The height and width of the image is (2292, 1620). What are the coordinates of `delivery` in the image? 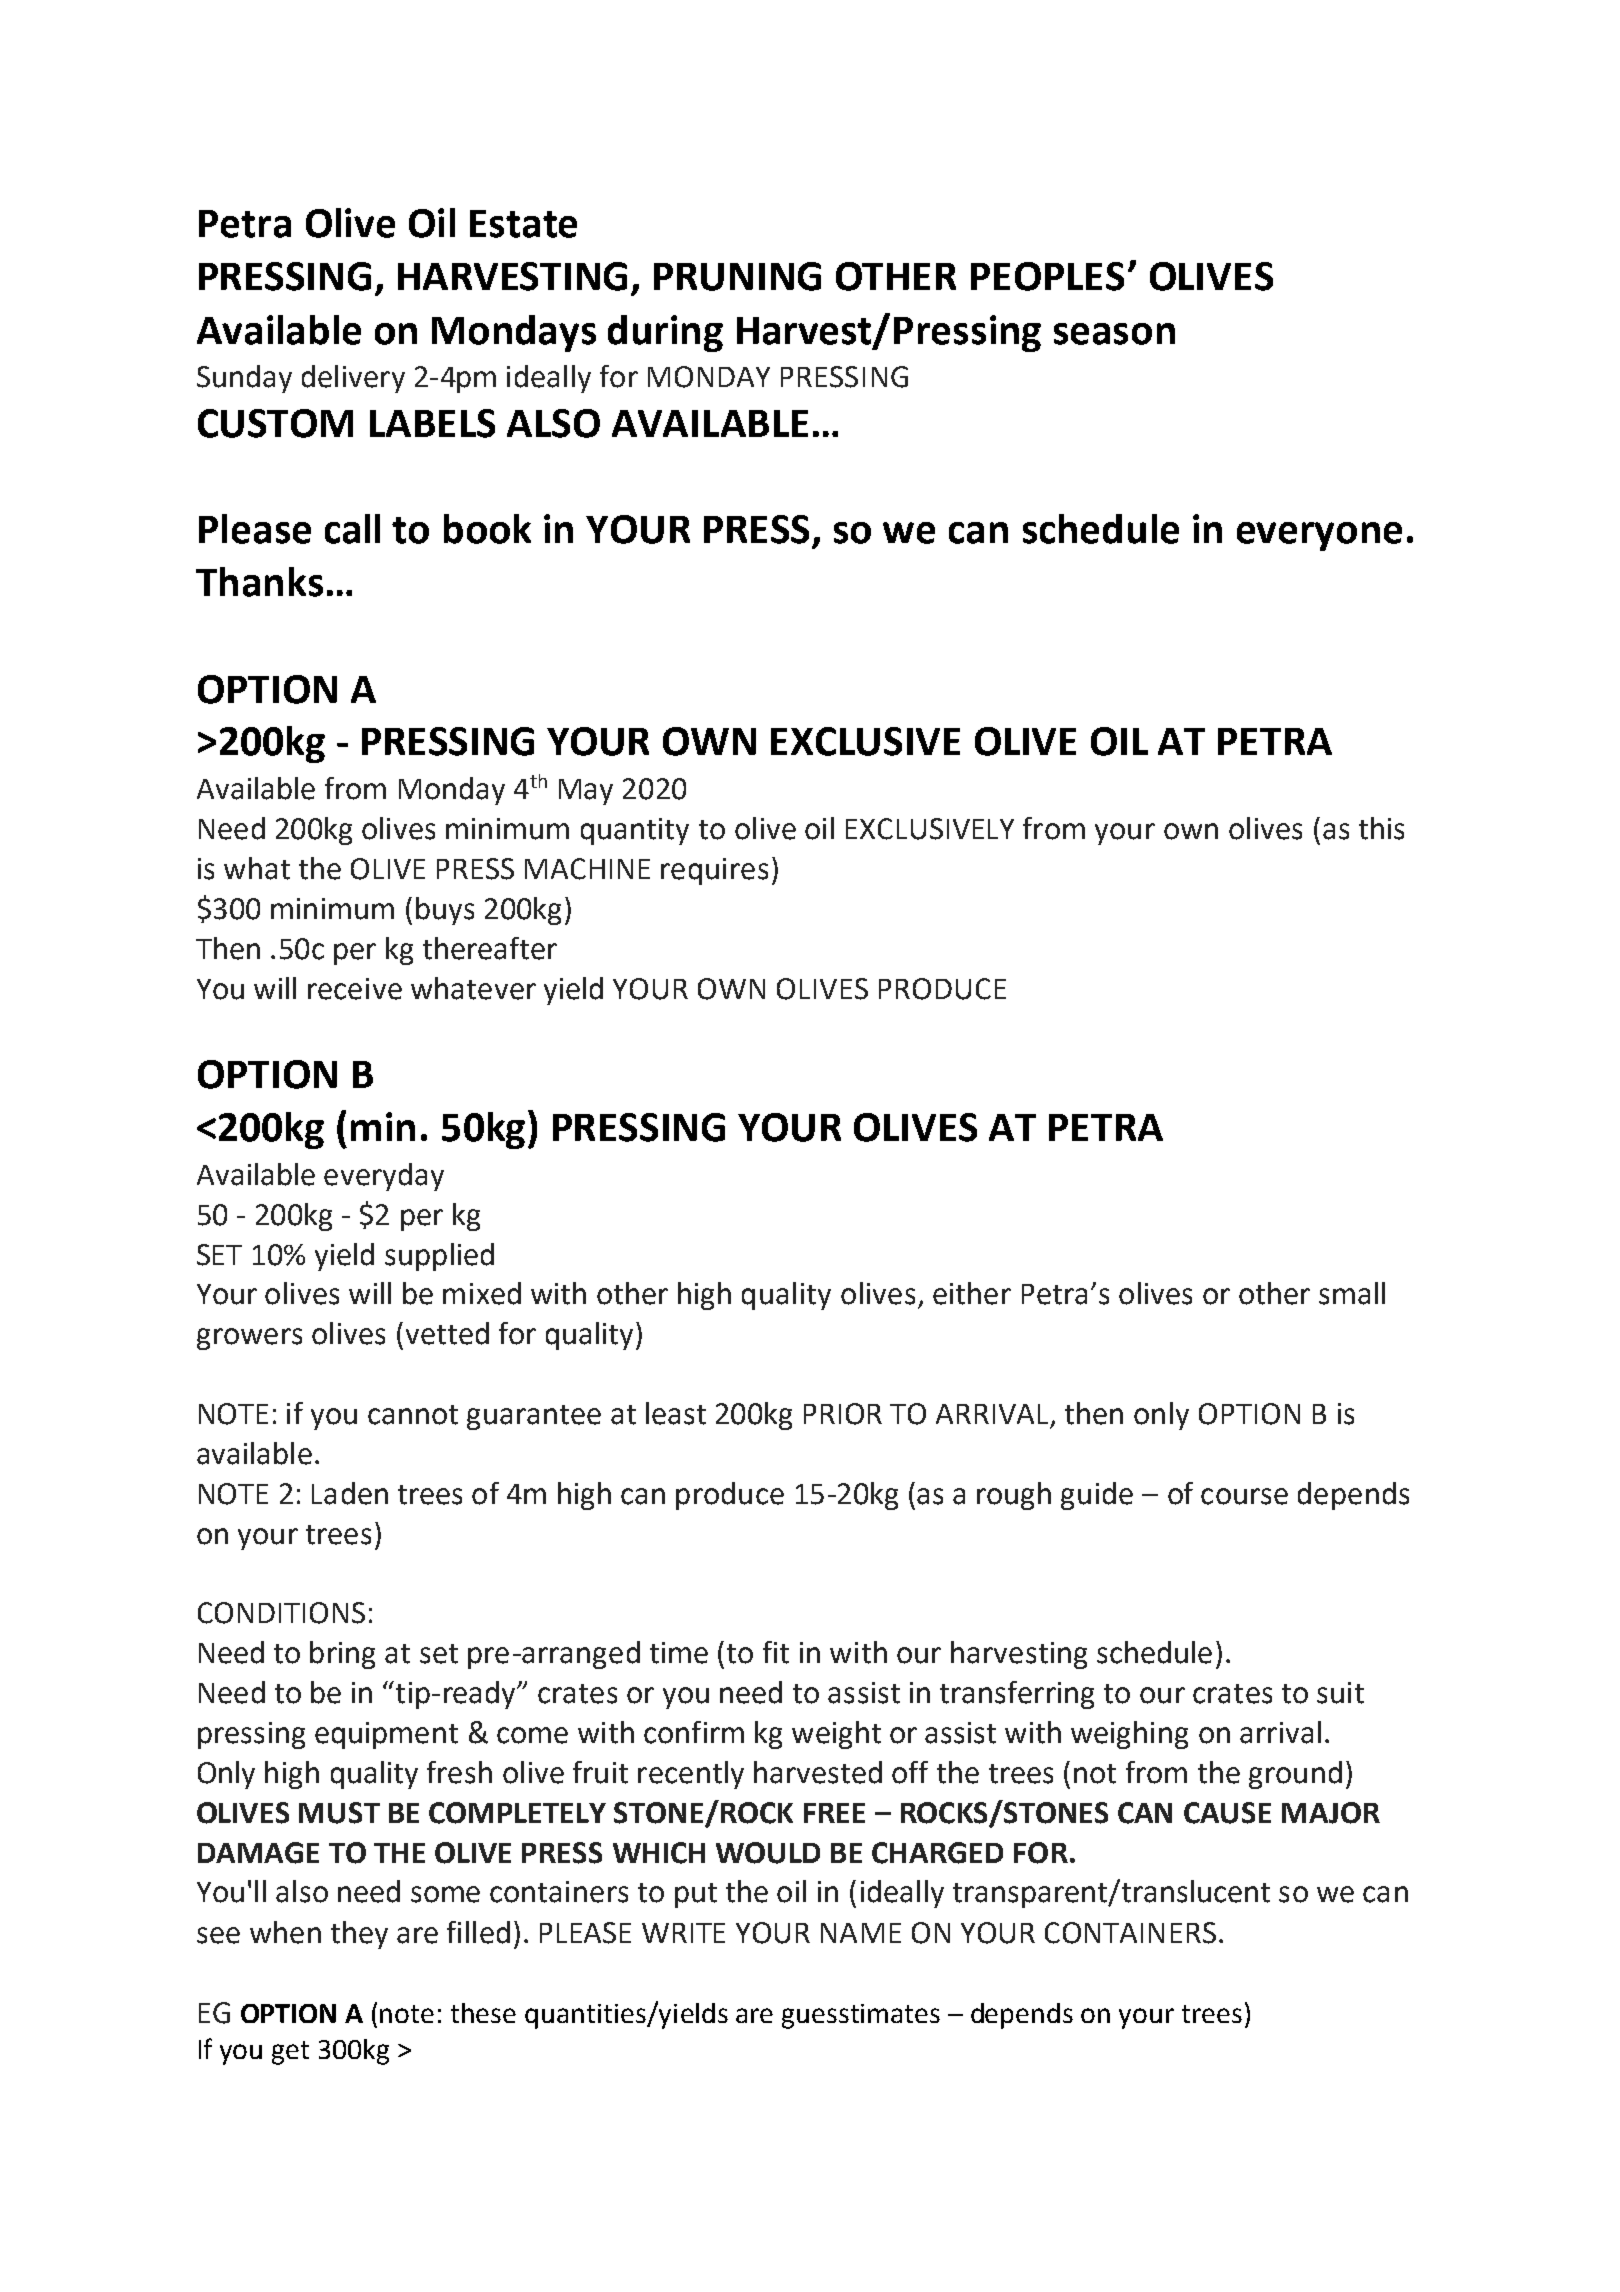 It's located at (353, 379).
